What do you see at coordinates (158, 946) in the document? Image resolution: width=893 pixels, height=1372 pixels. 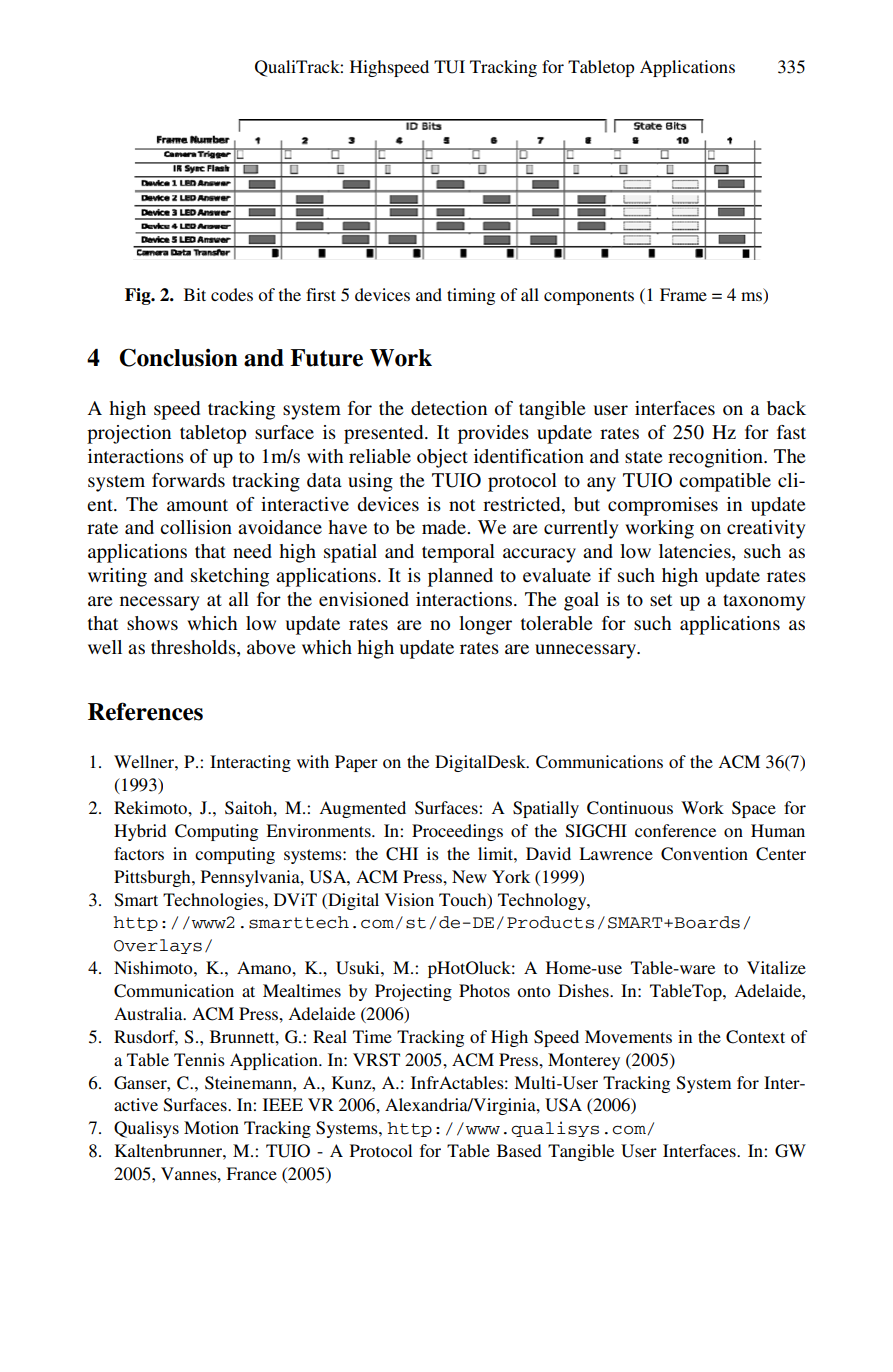 I see `Overlays` at bounding box center [158, 946].
